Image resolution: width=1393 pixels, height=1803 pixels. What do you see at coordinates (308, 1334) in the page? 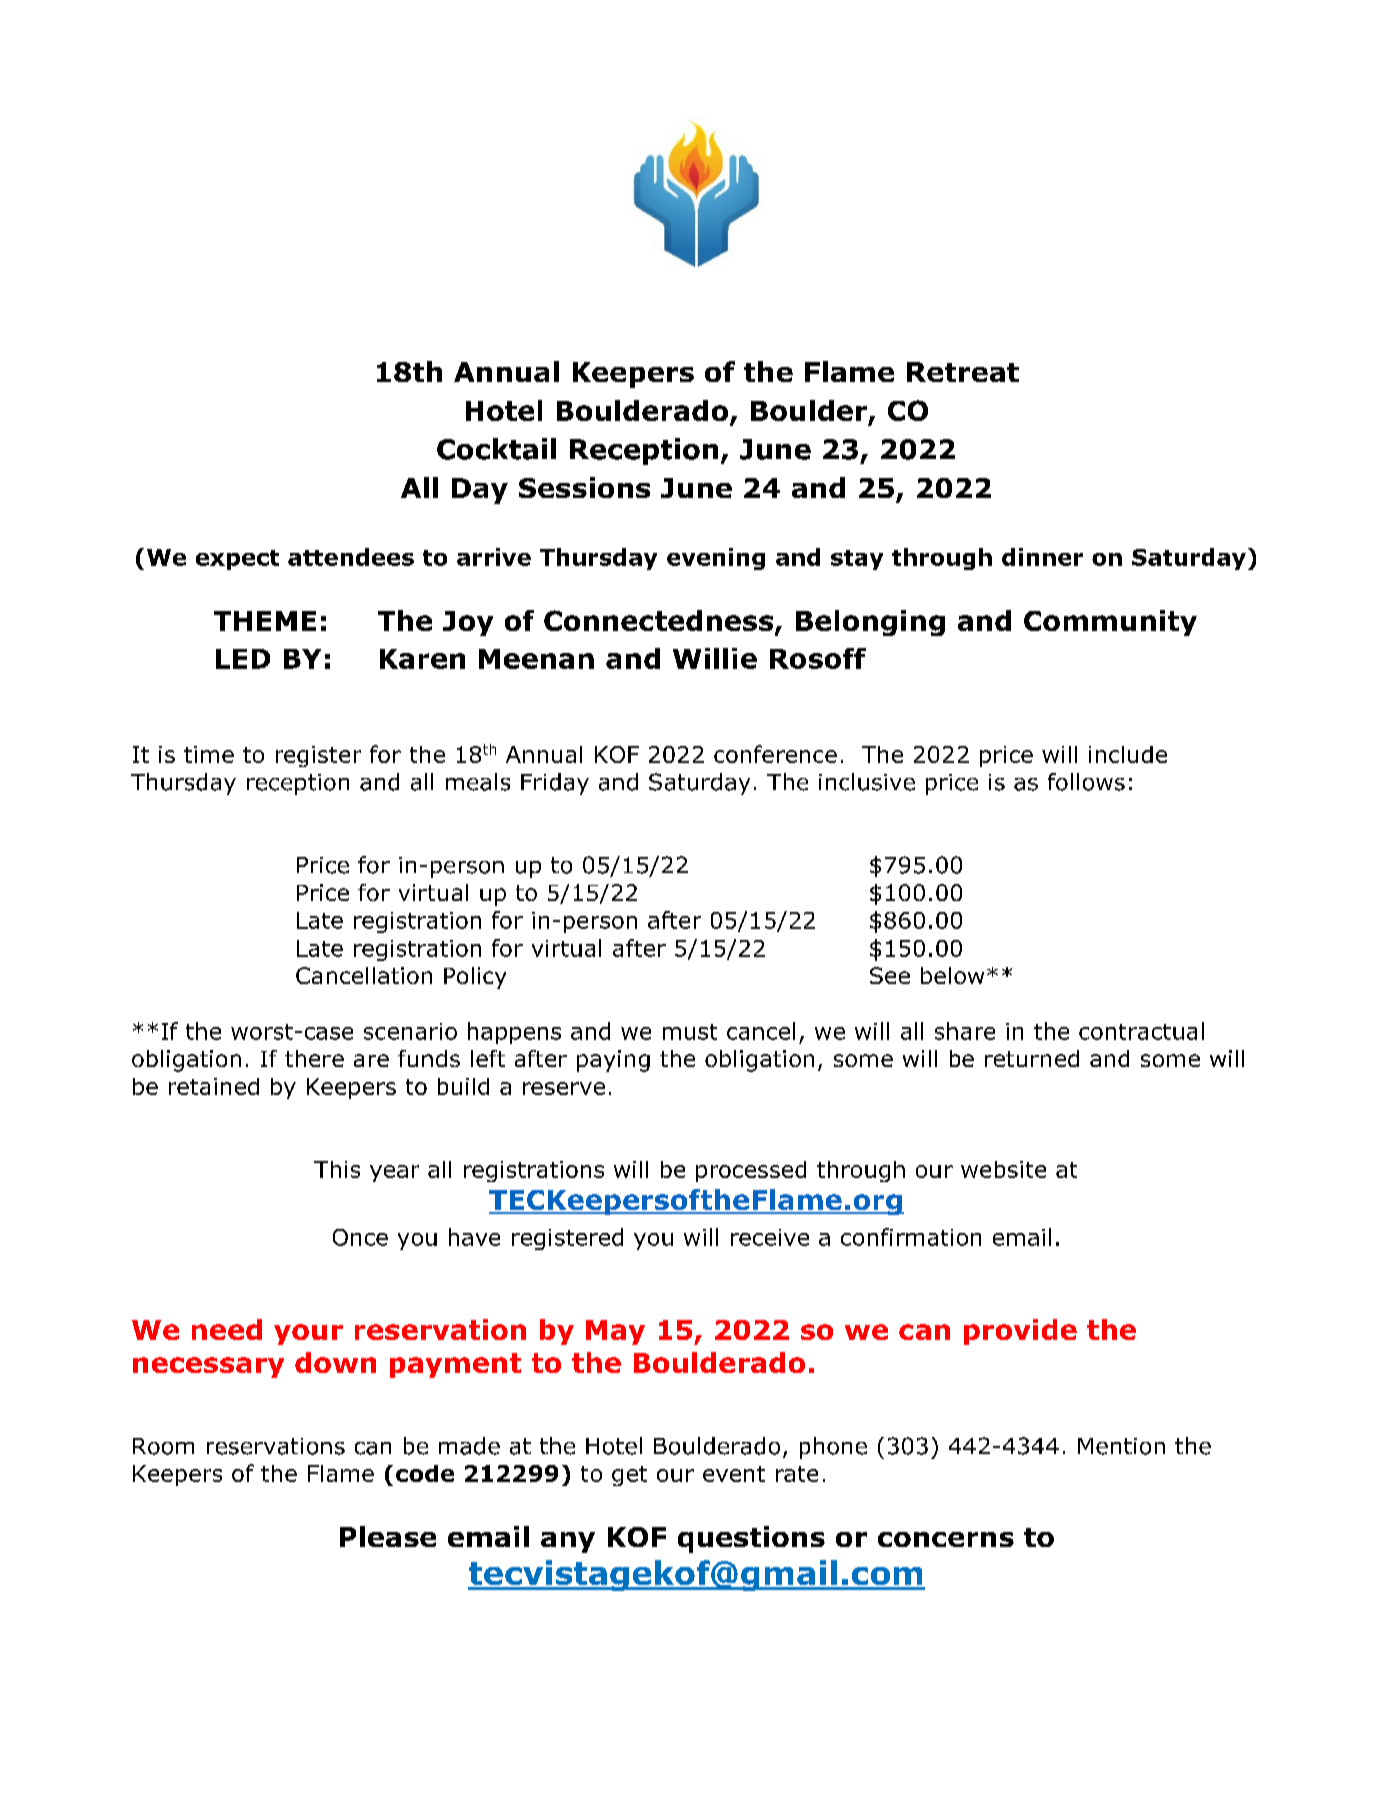
I see `your` at bounding box center [308, 1334].
